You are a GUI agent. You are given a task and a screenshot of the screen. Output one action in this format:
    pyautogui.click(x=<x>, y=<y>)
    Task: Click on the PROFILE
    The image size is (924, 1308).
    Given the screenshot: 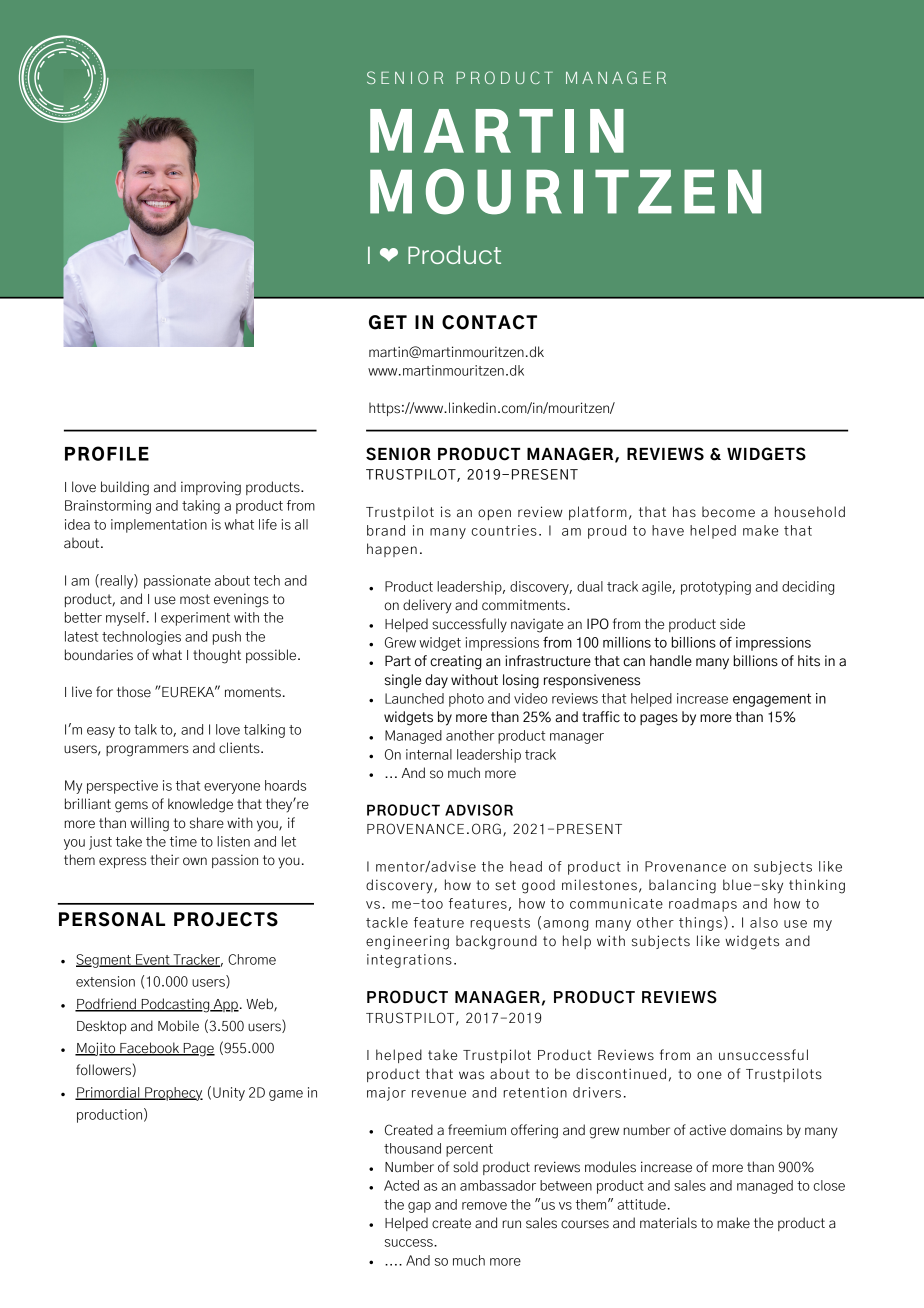 What is the action you would take?
    pyautogui.click(x=107, y=453)
